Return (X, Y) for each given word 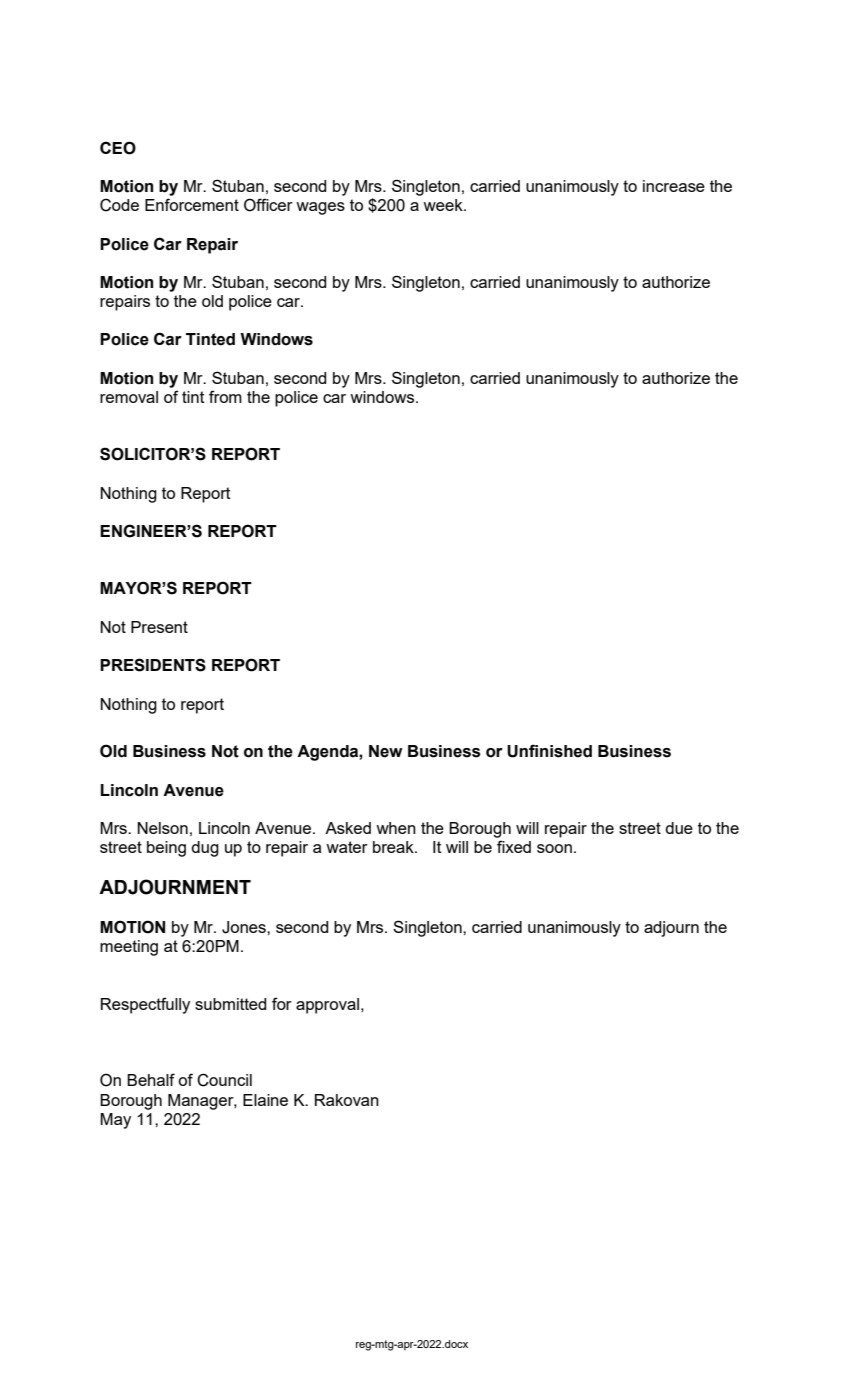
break (394, 847)
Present (159, 627)
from (225, 396)
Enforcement (192, 204)
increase (674, 186)
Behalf (151, 1079)
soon (554, 848)
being (166, 849)
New (386, 751)
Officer (268, 205)
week (444, 205)
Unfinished (549, 751)
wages (320, 208)
